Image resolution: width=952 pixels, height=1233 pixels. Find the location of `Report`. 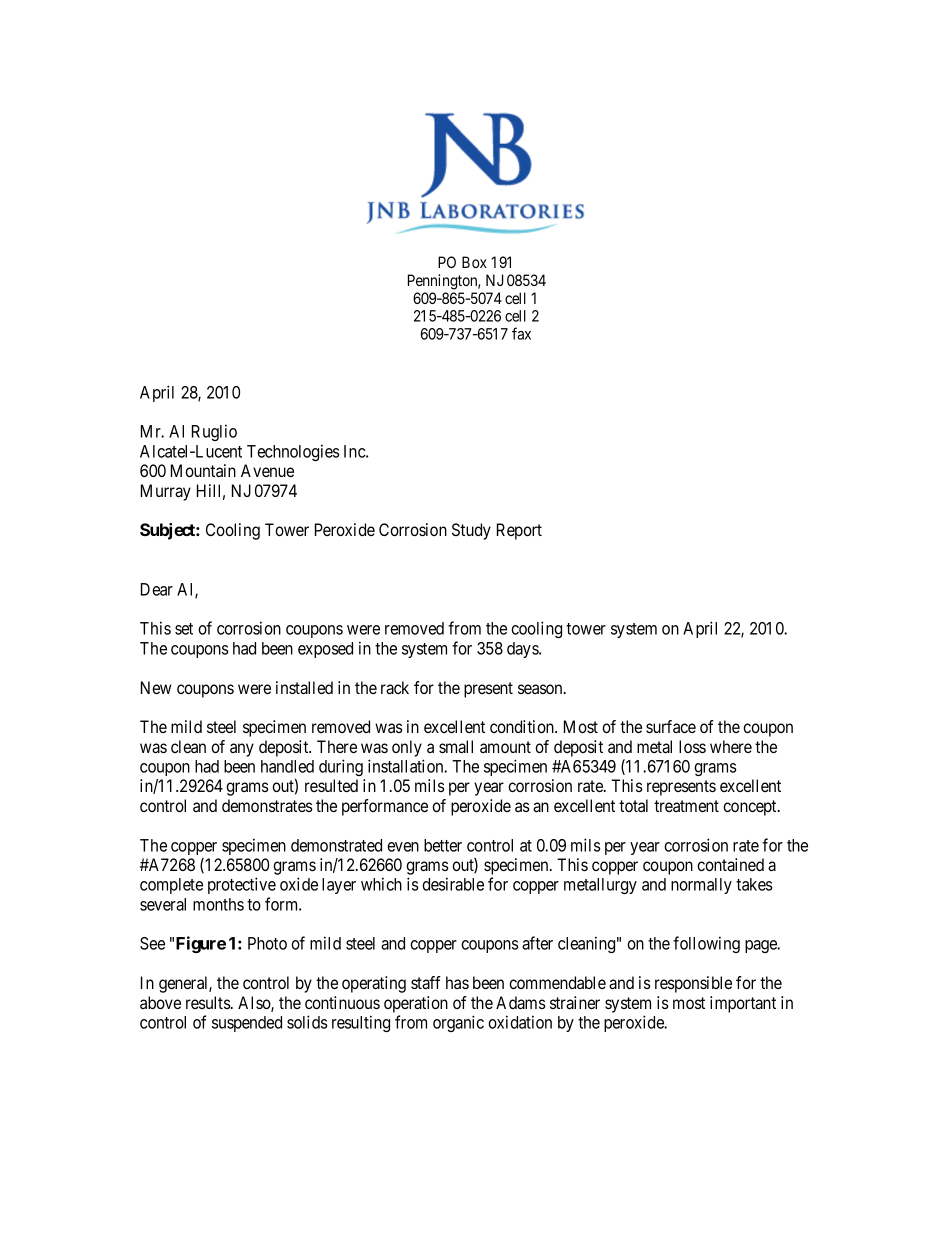

Report is located at coordinates (519, 531).
